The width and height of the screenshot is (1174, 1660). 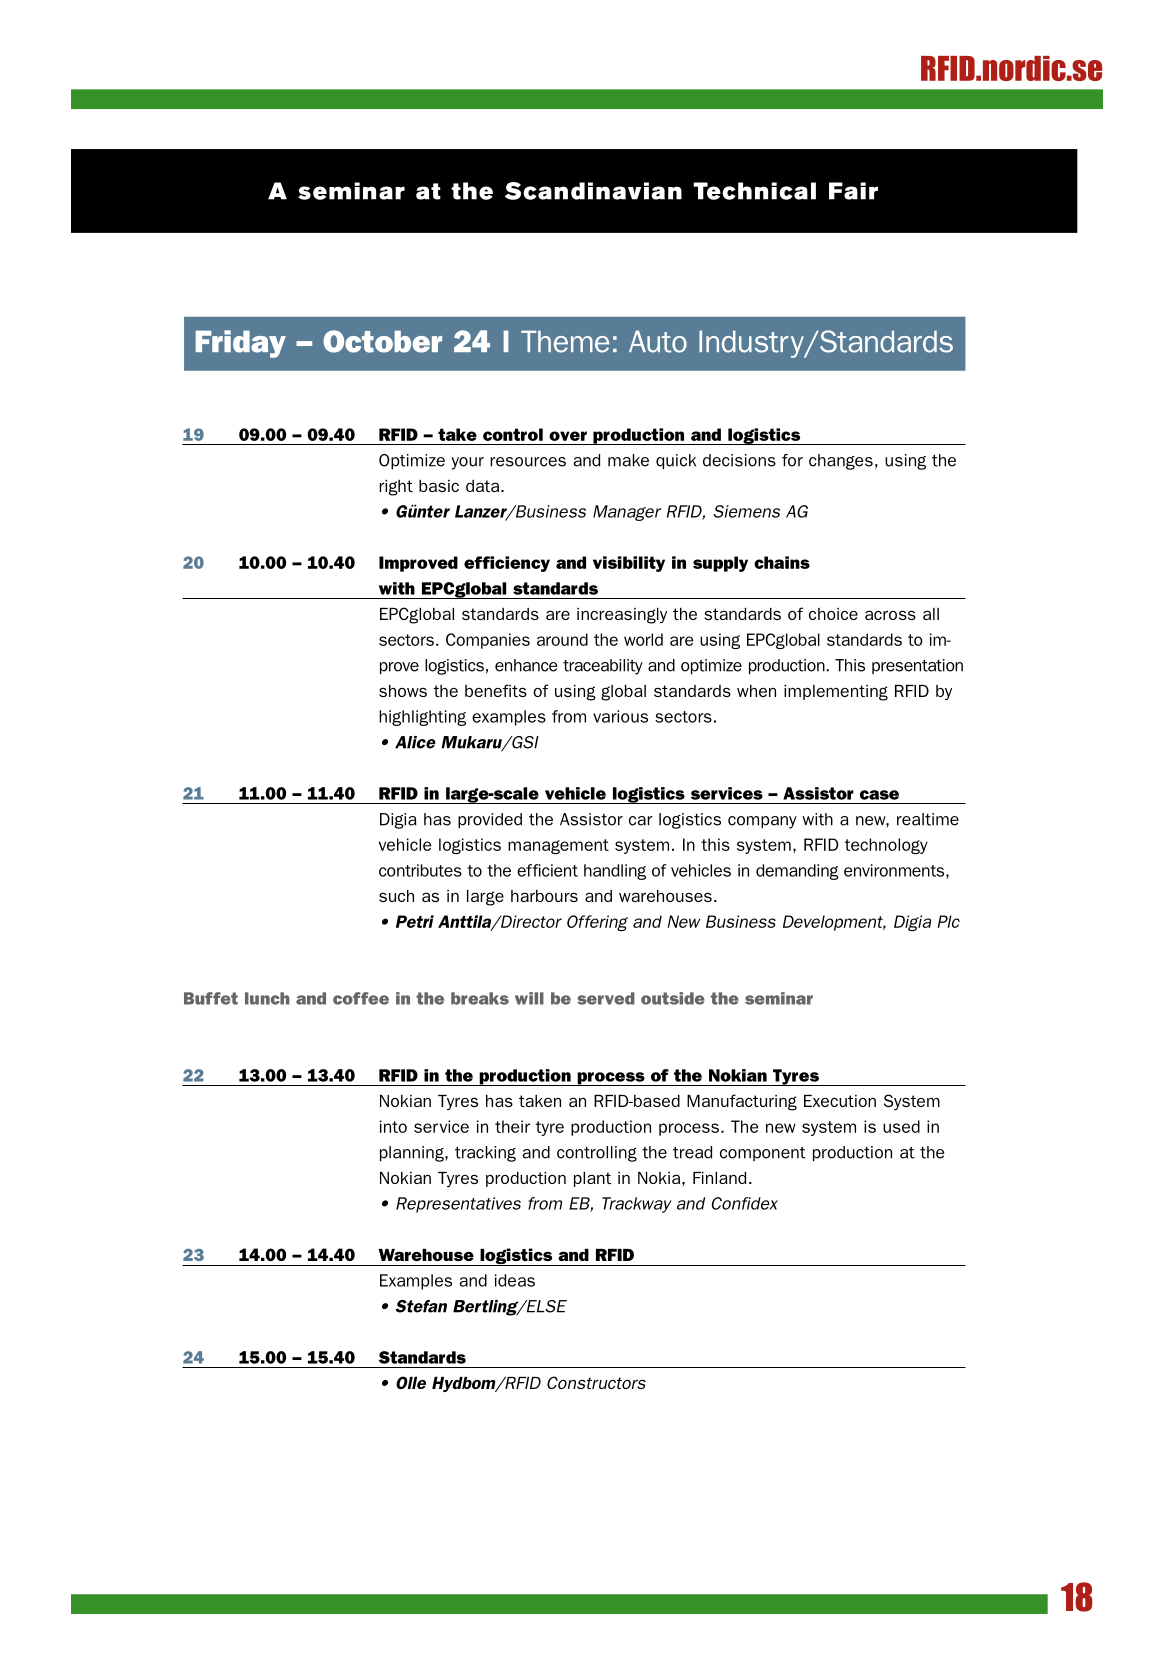 What do you see at coordinates (415, 742) in the screenshot?
I see `Alice` at bounding box center [415, 742].
